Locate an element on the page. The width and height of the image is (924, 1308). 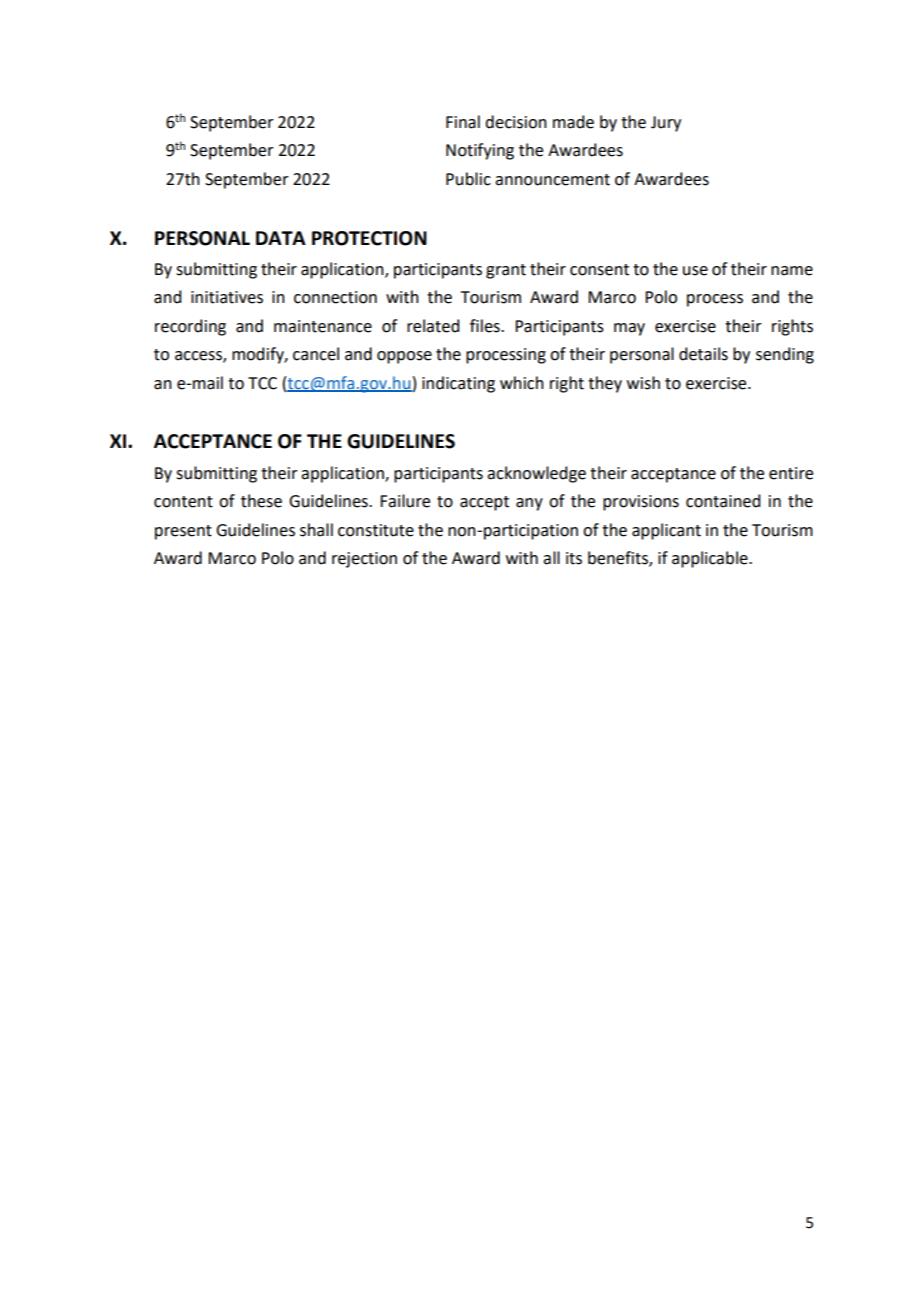
details is located at coordinates (703, 354).
